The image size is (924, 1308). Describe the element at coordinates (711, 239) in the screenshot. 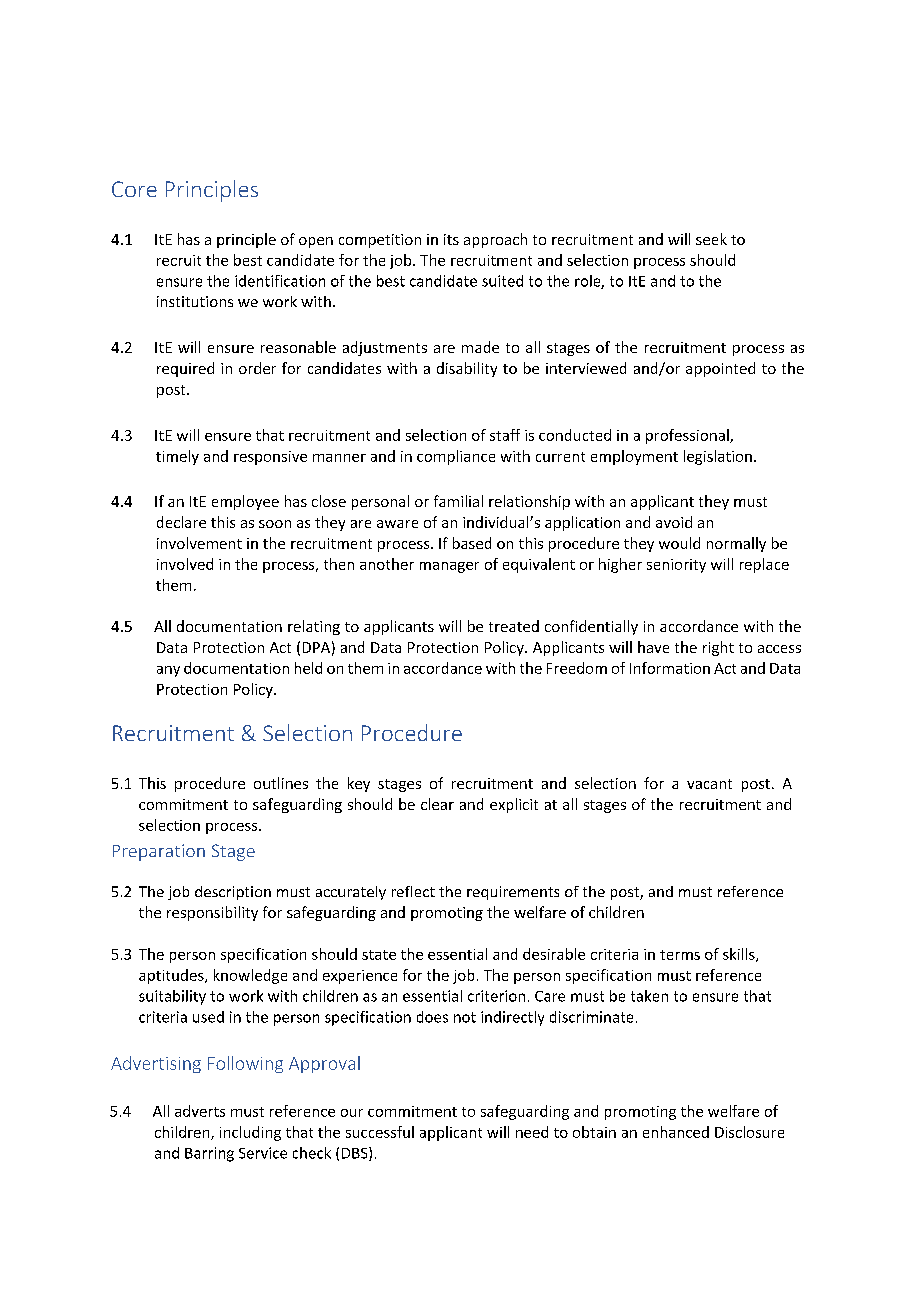

I see `seek` at that location.
